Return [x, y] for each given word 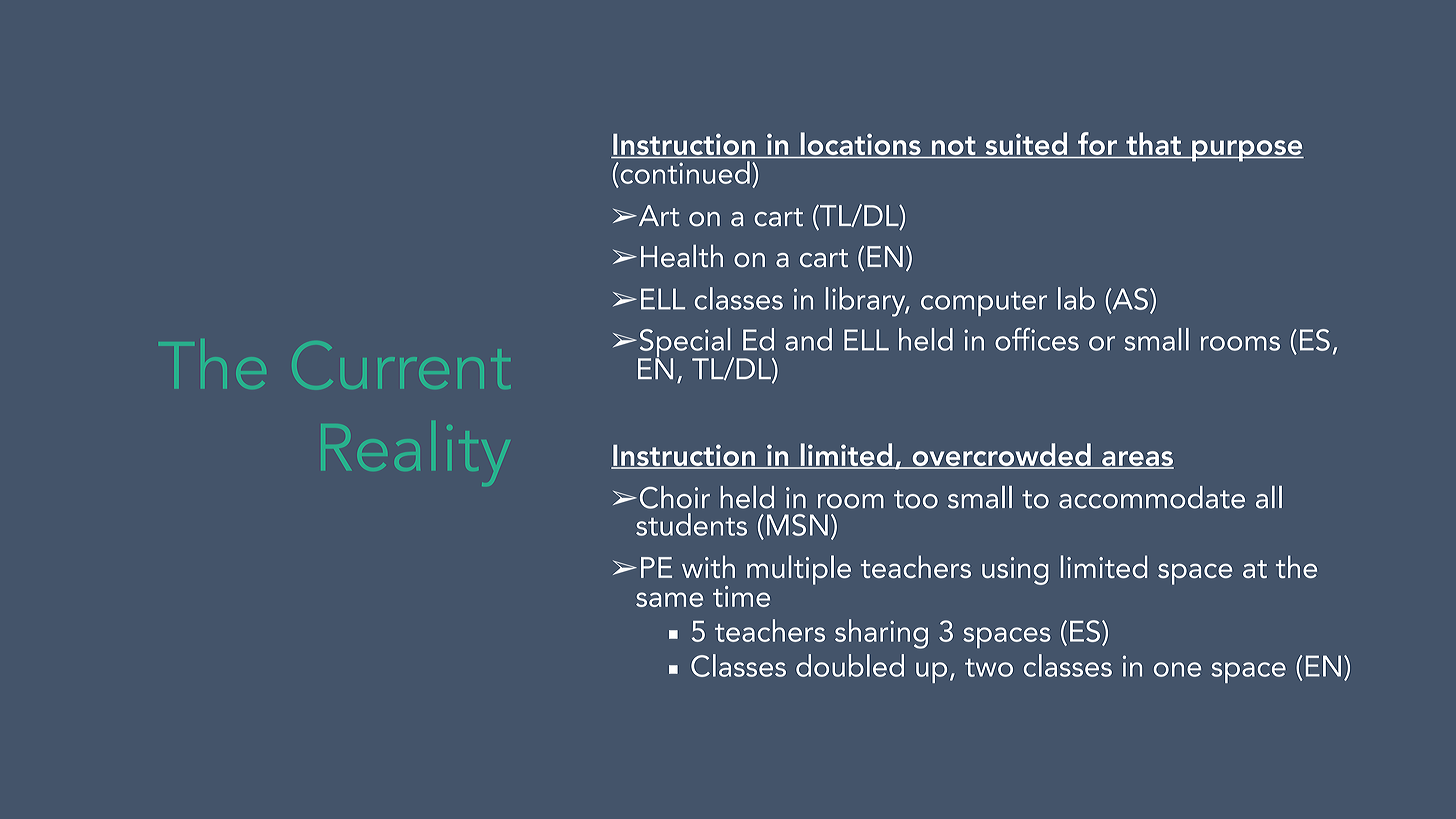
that [1153, 143]
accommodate [1152, 497]
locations [861, 143]
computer [984, 304]
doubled [850, 665]
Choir [675, 497]
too [916, 499]
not [953, 145]
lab [1076, 298]
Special [685, 343]
